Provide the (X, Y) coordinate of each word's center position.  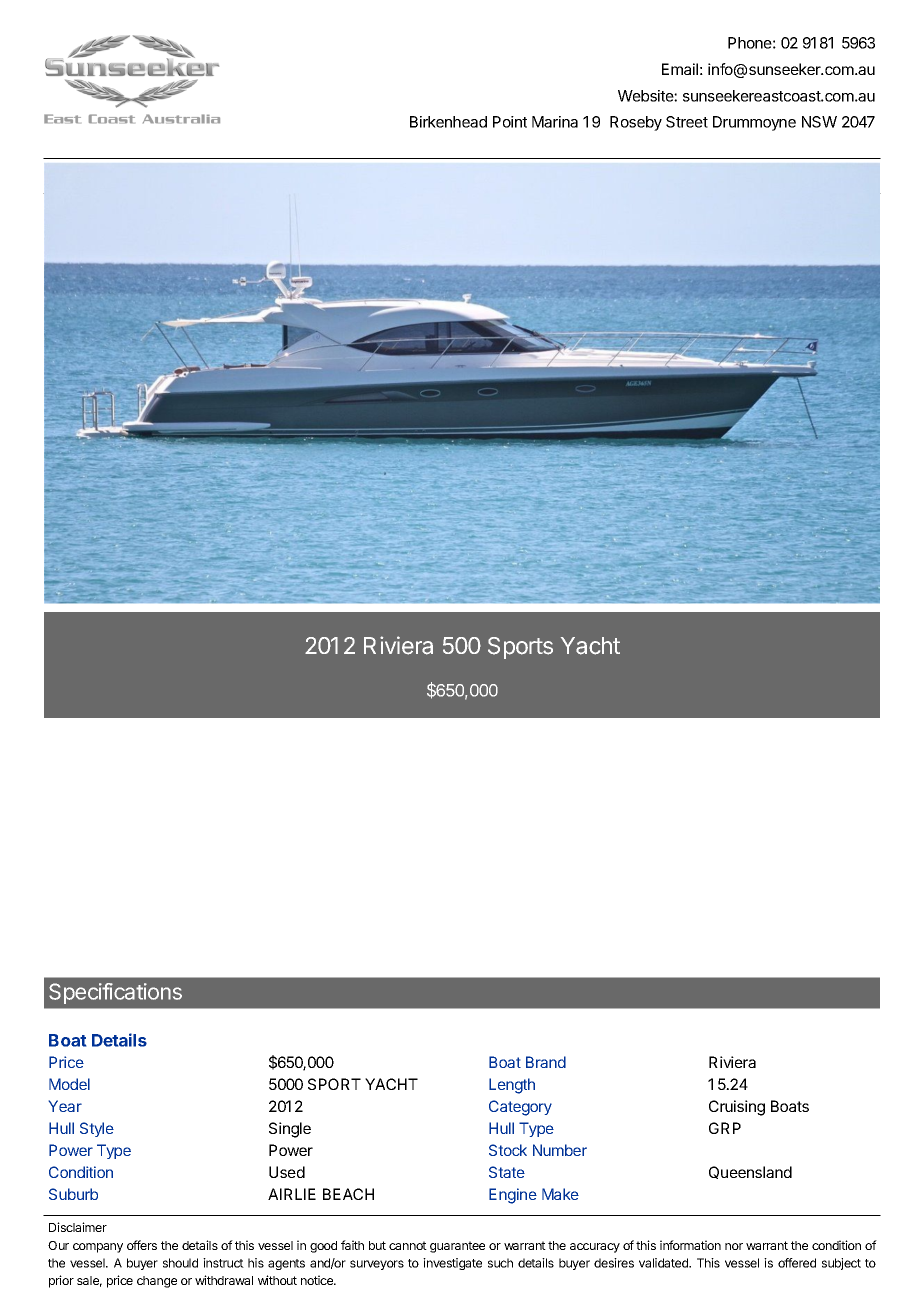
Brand (546, 1062)
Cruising (737, 1108)
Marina (555, 122)
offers (142, 1245)
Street (687, 122)
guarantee (457, 1247)
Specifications (115, 993)
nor (734, 1246)
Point (510, 122)
